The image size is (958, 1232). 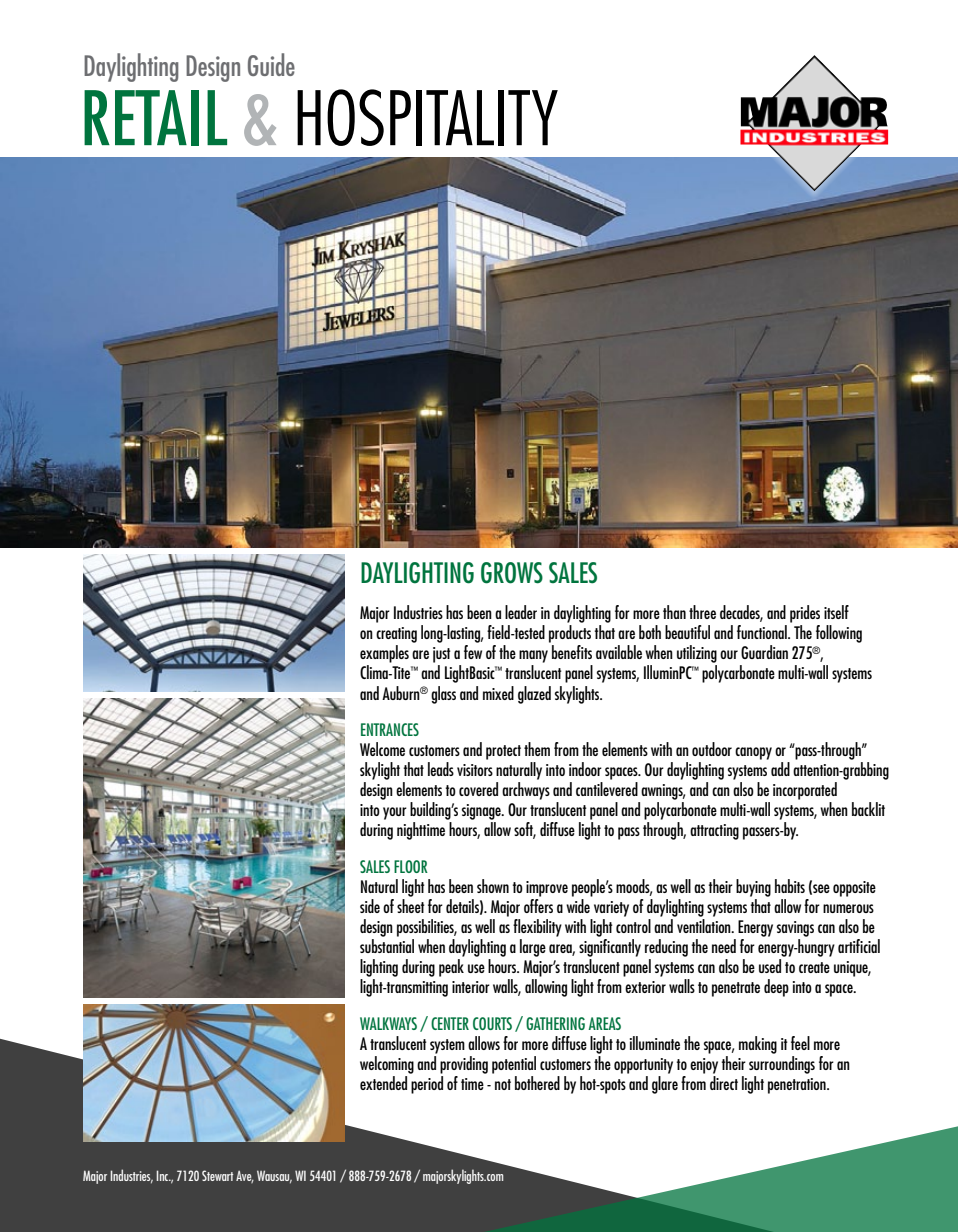 I want to click on leader, so click(x=521, y=612).
